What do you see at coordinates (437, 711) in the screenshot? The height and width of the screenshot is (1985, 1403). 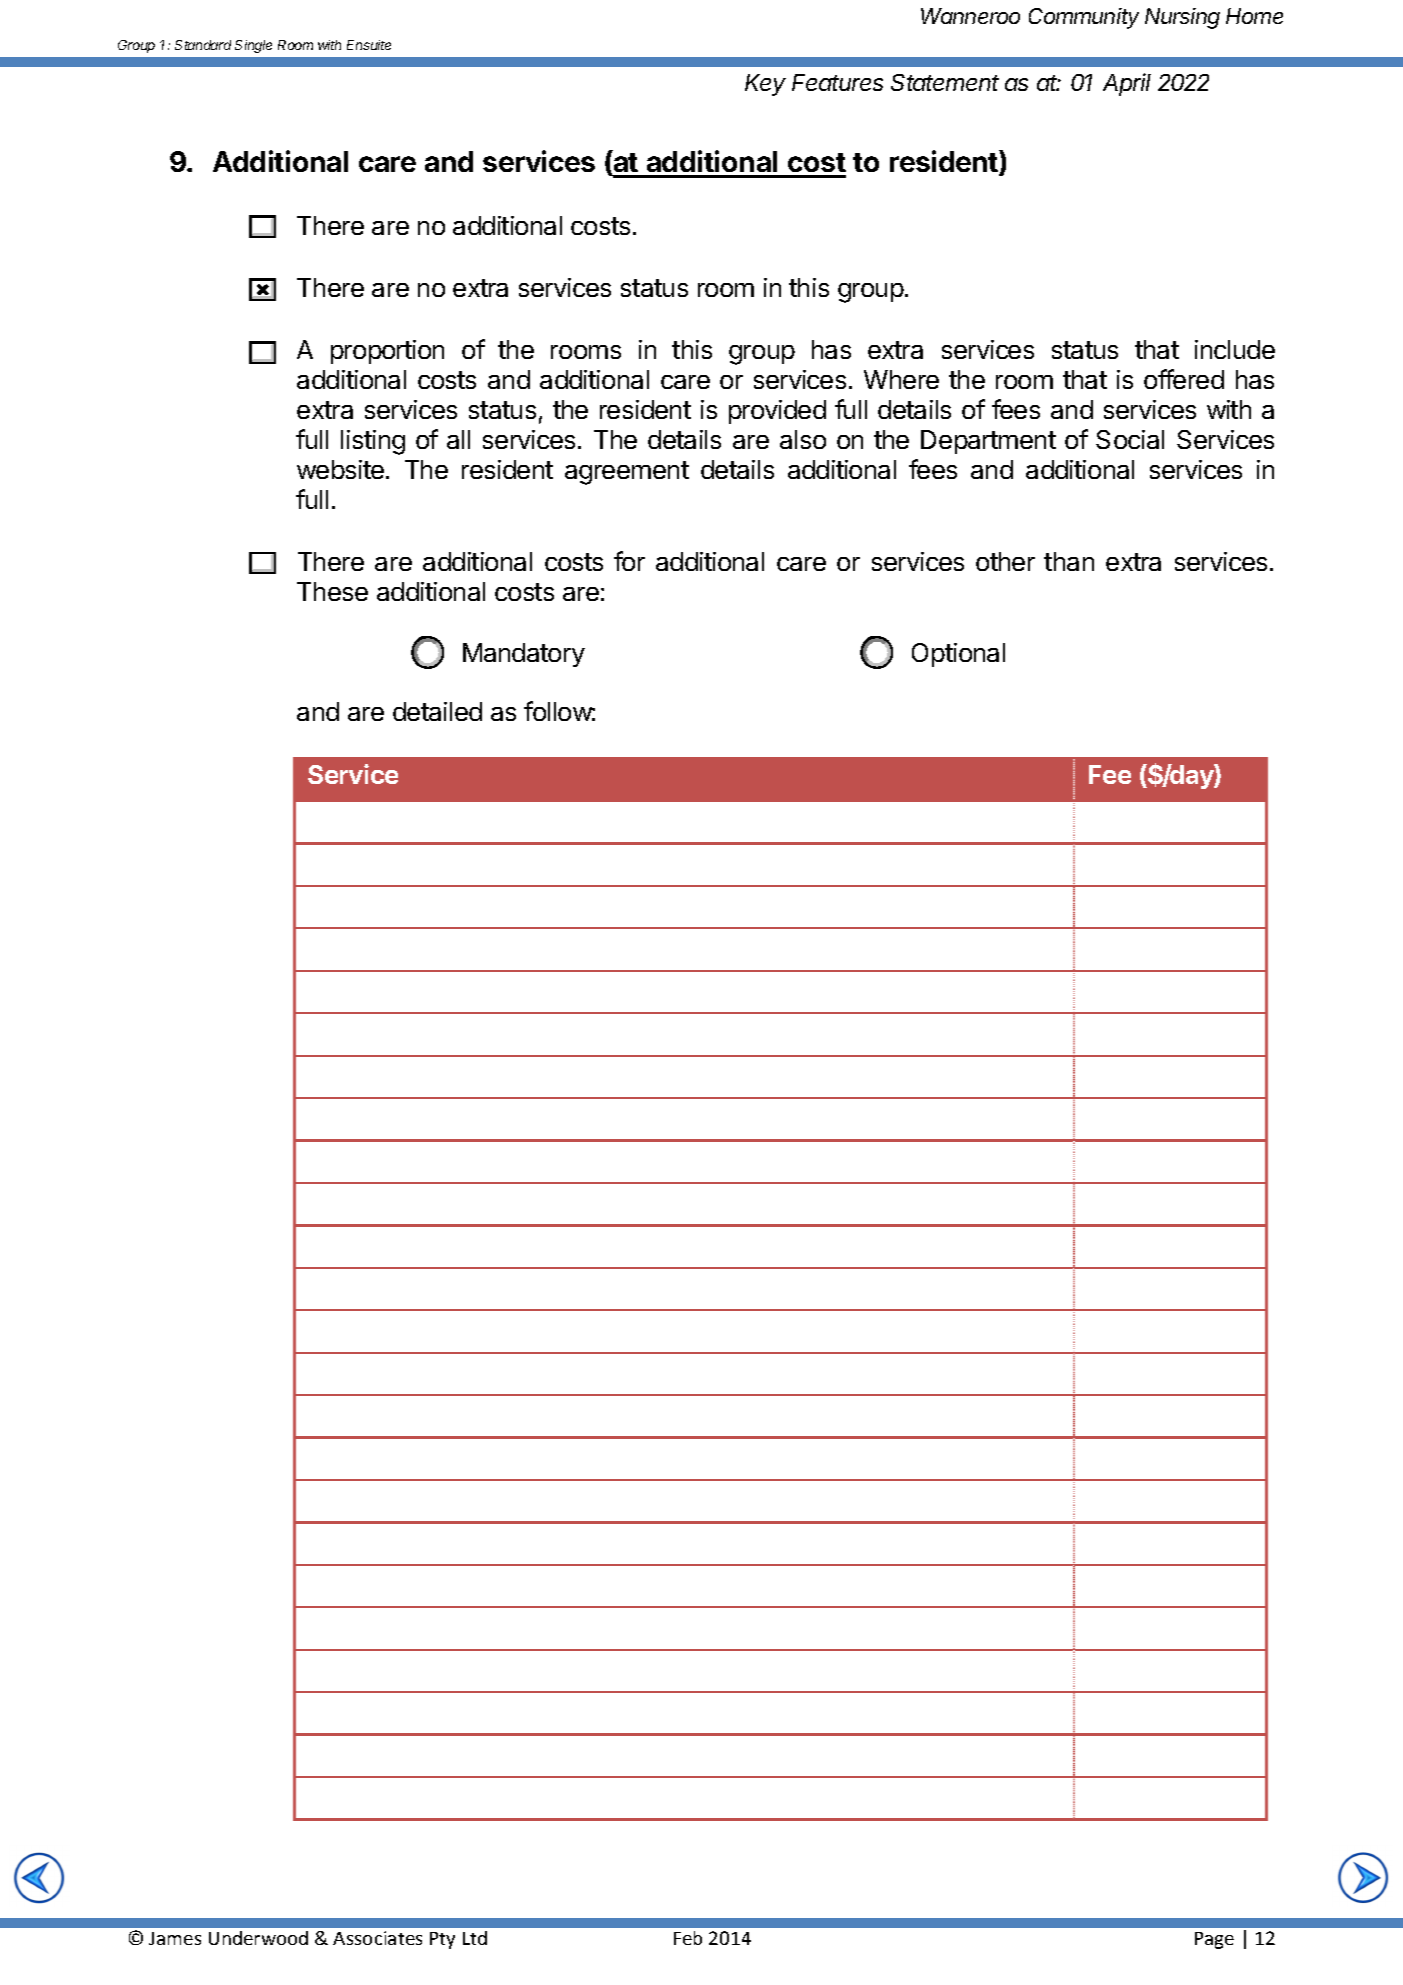 I see `detailed` at bounding box center [437, 711].
